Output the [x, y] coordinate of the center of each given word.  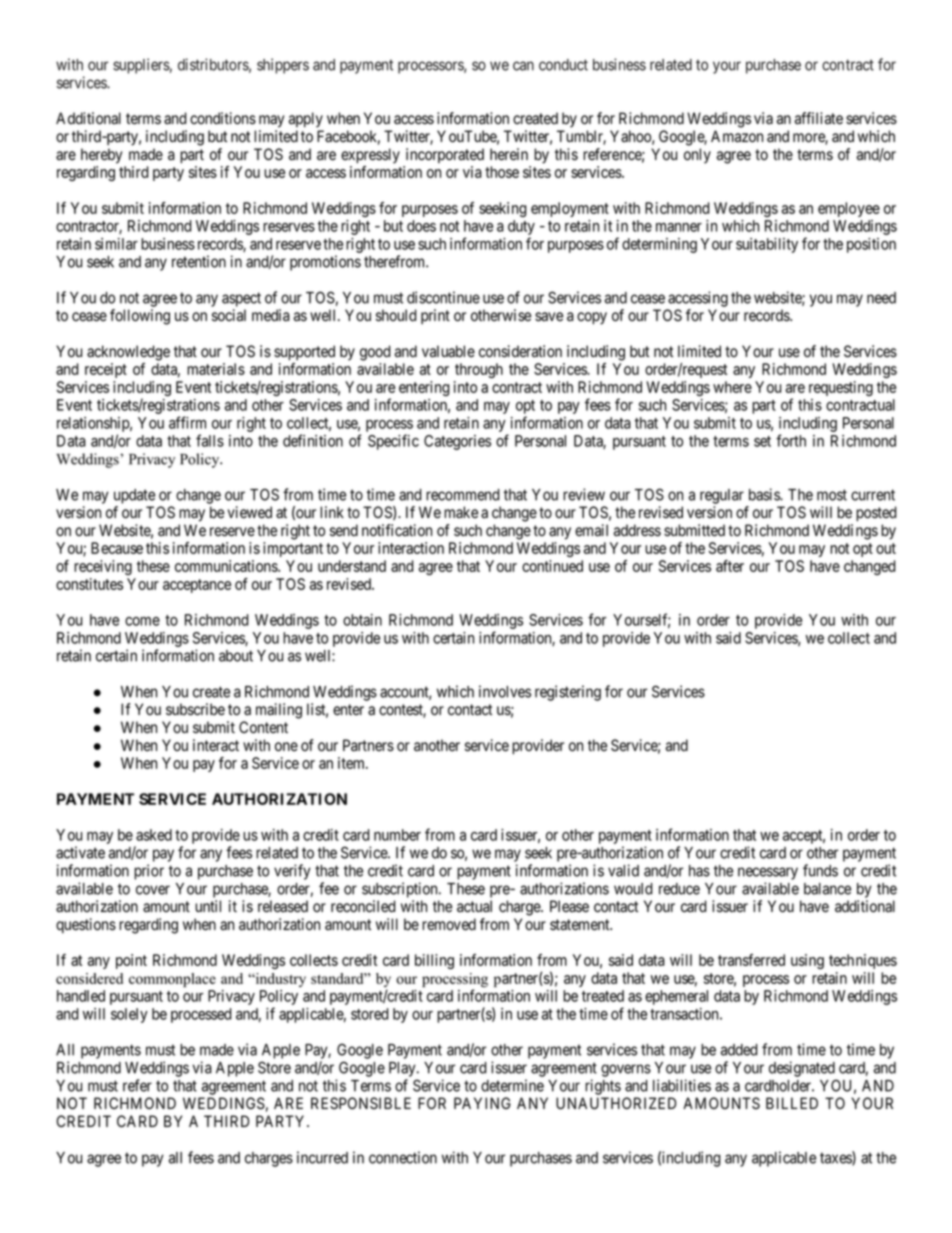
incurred [322, 1157]
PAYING [482, 1103]
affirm [187, 422]
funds [820, 870]
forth [791, 440]
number [397, 835]
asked [154, 835]
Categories [457, 442]
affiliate [819, 118]
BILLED [792, 1103]
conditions [223, 118]
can [523, 66]
